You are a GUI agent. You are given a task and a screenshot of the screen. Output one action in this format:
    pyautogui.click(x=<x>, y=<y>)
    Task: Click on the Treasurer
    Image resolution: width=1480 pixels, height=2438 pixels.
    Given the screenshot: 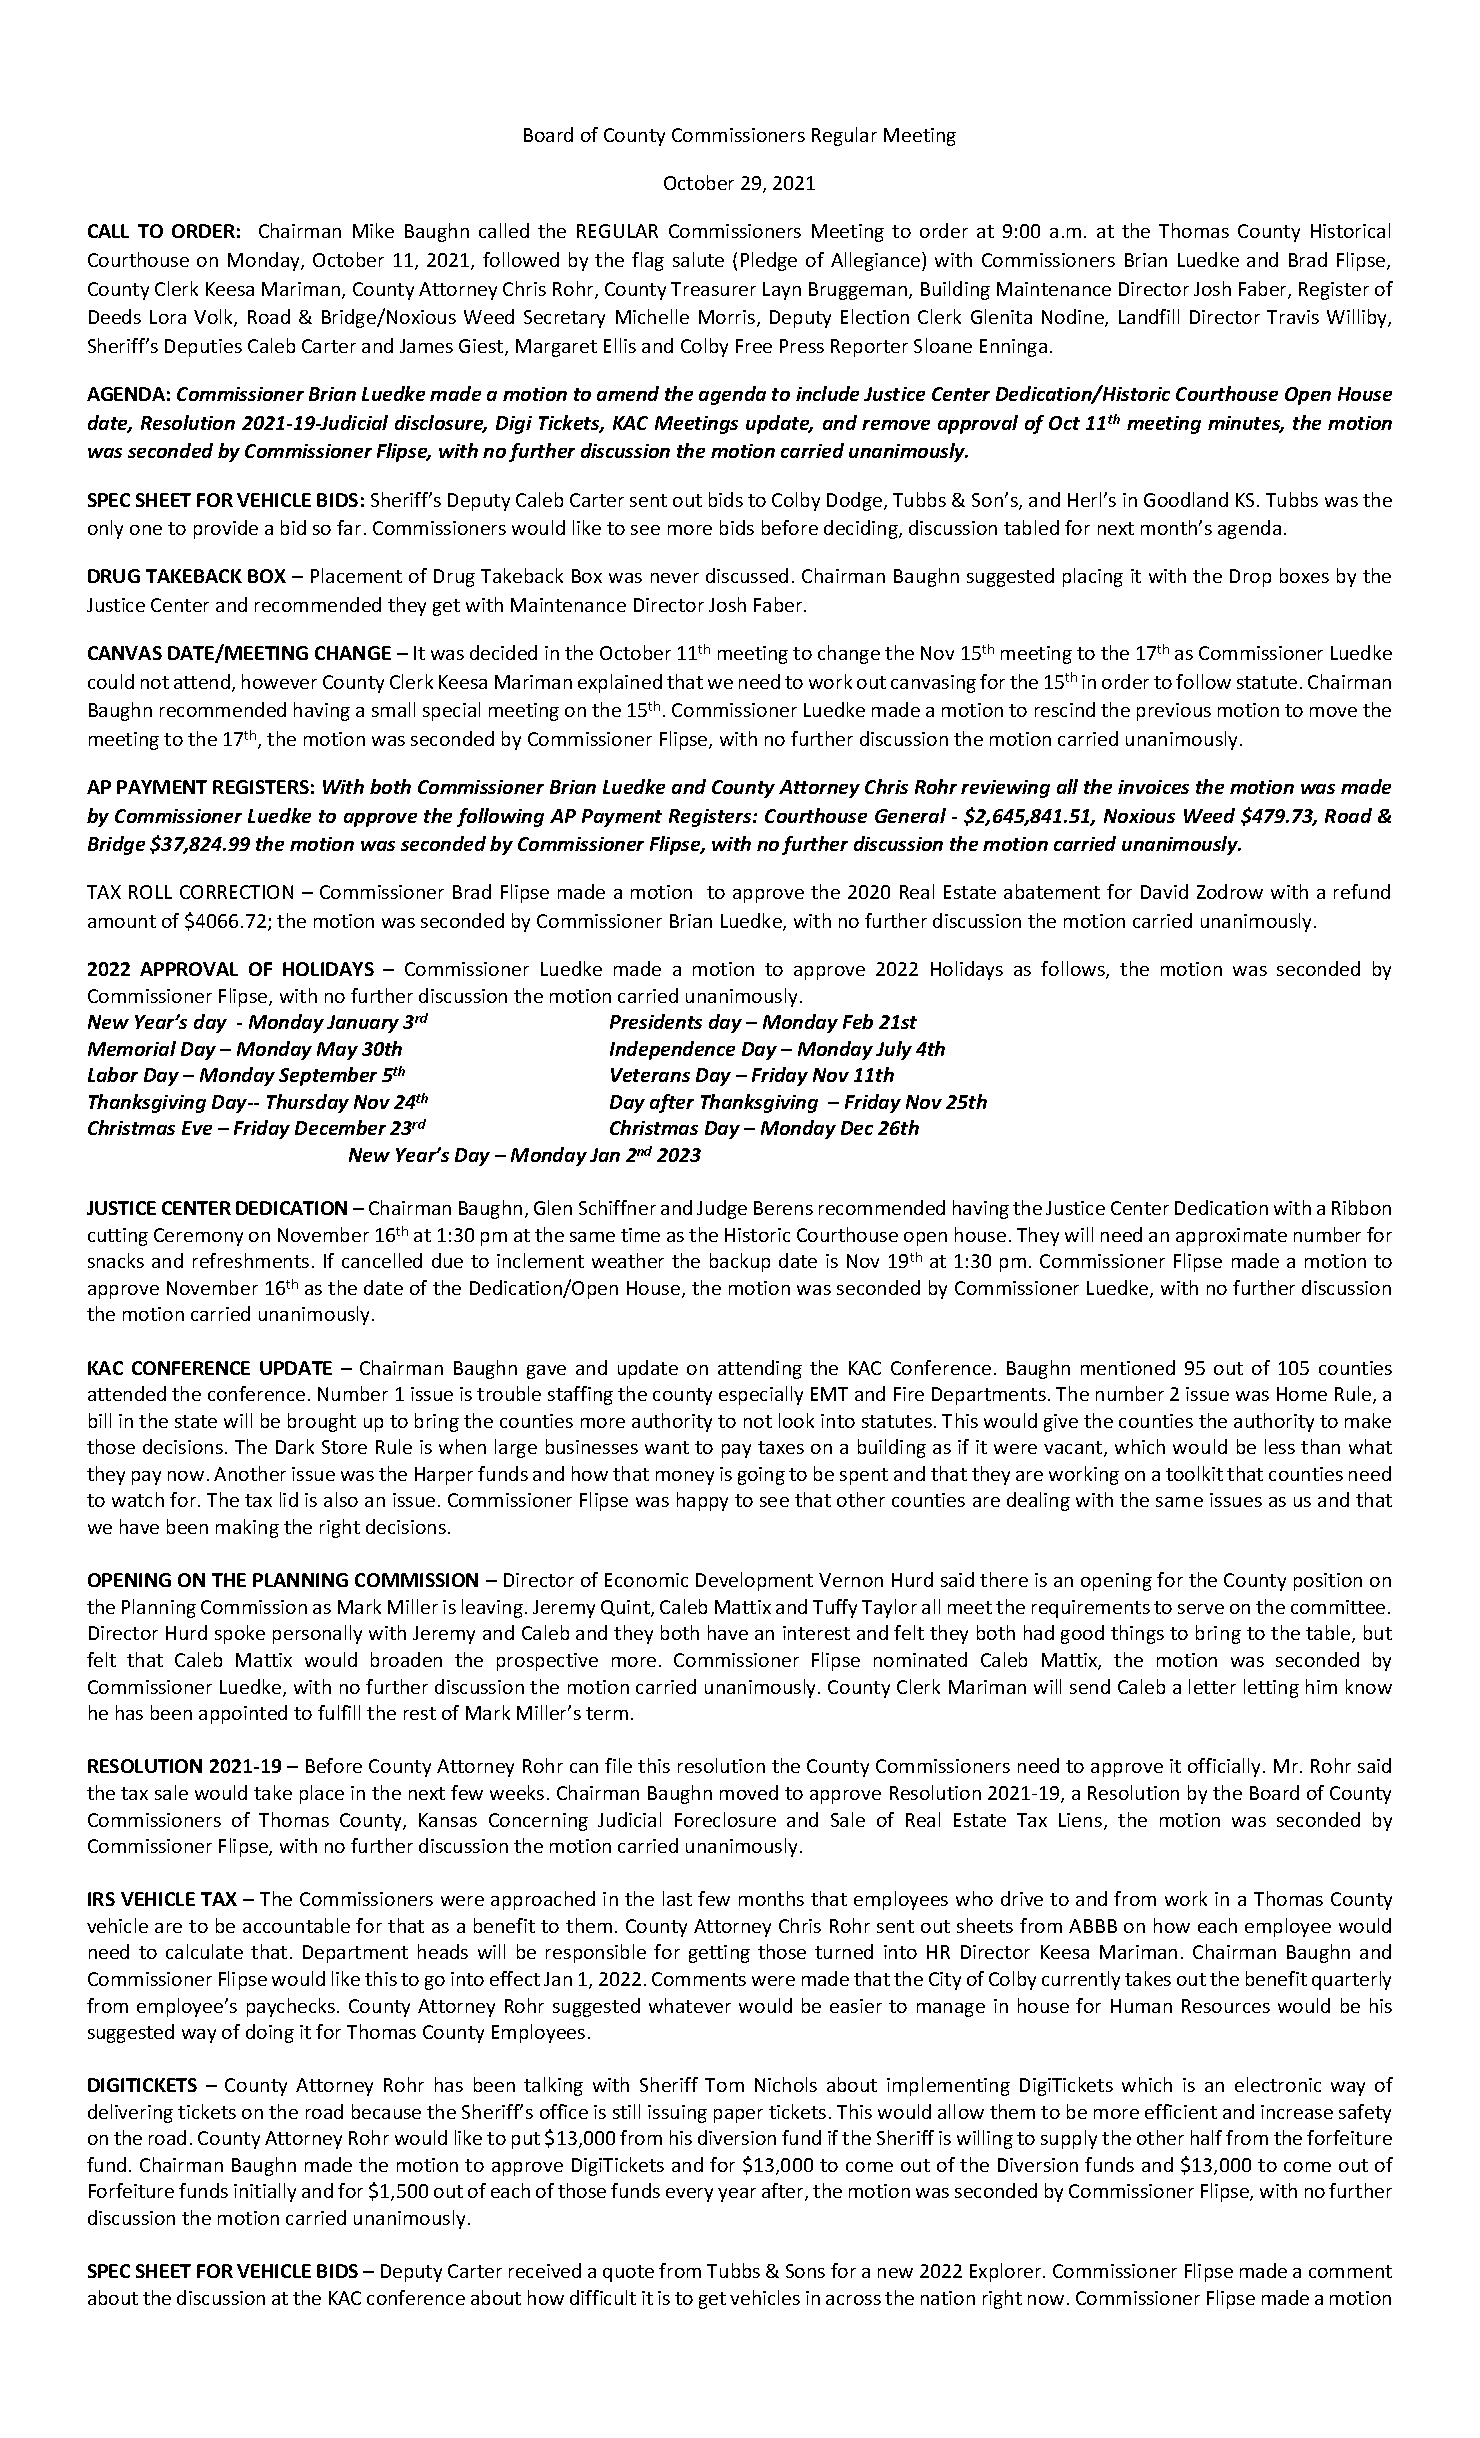 What is the action you would take?
    pyautogui.click(x=713, y=289)
